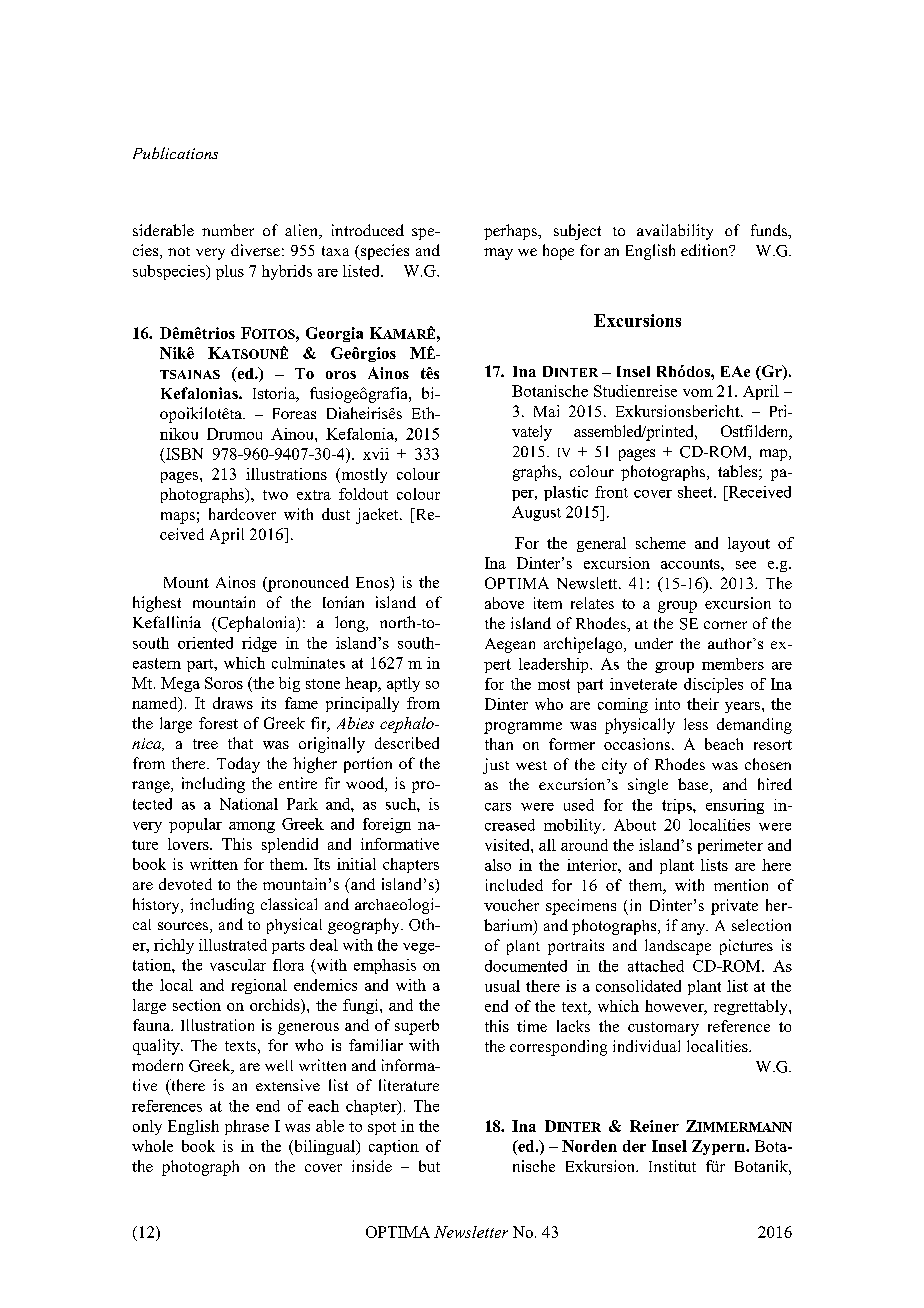 This screenshot has width=924, height=1308. Describe the element at coordinates (675, 232) in the screenshot. I see `availability` at that location.
